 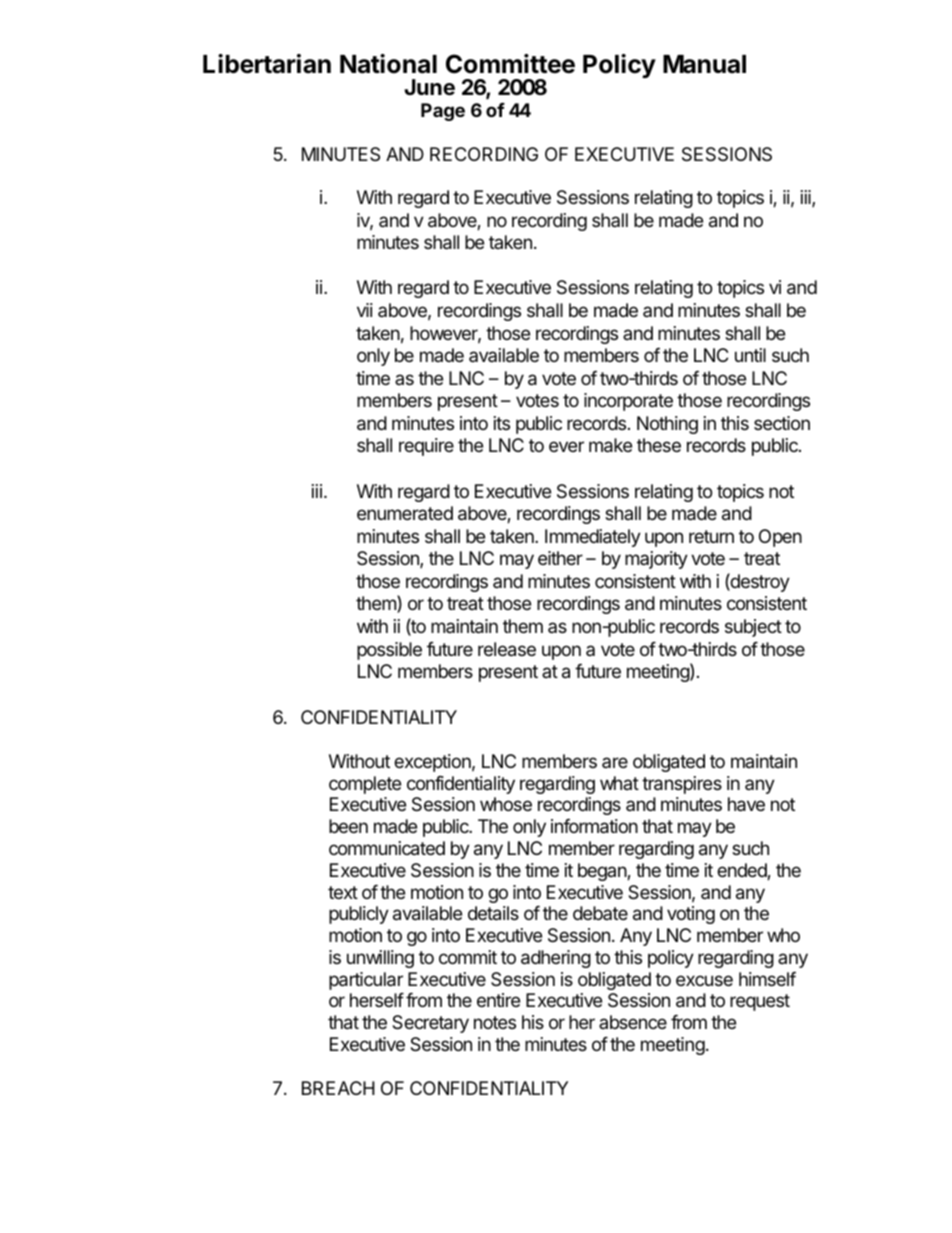 I want to click on have, so click(x=746, y=804).
